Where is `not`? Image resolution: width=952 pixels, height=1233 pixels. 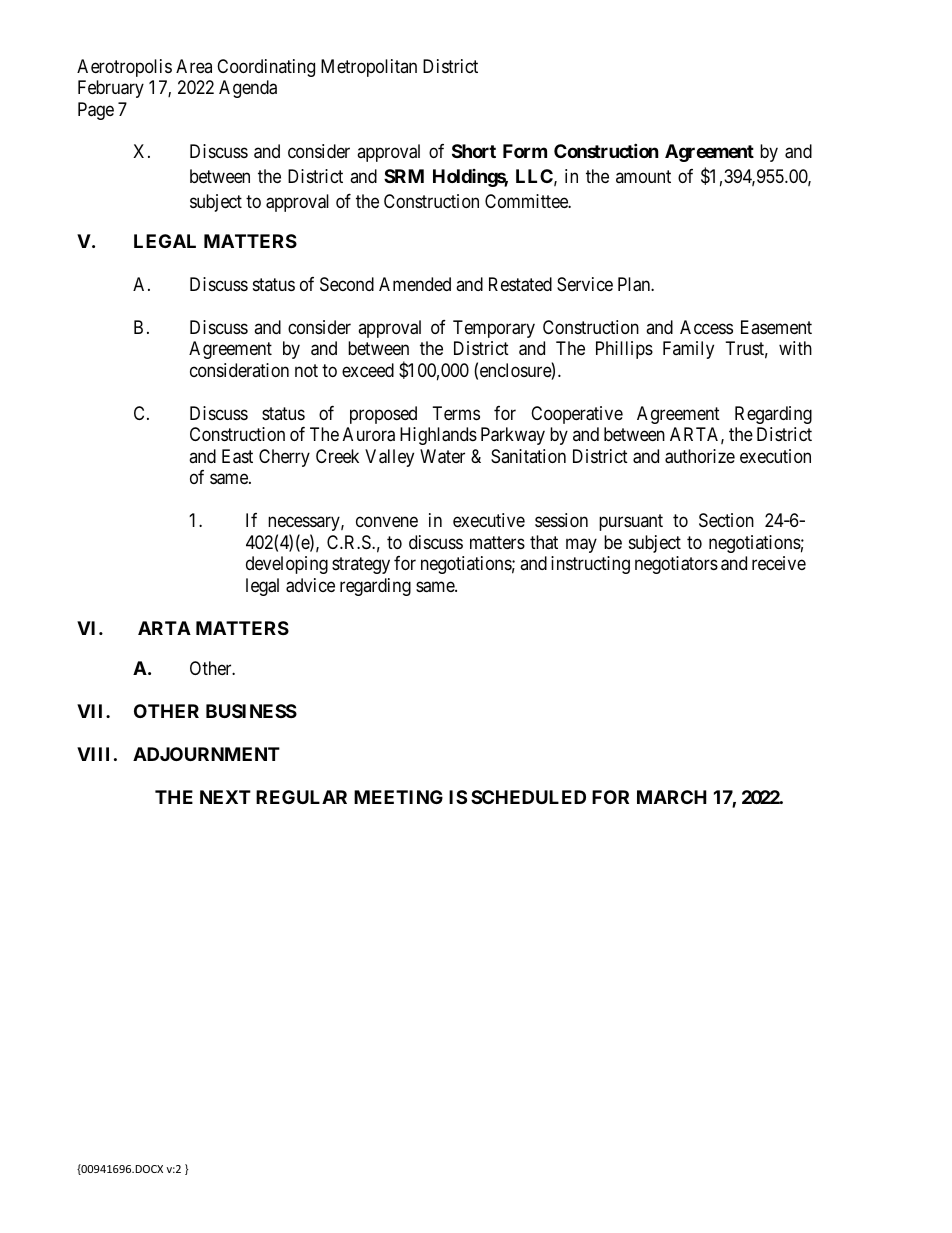
not is located at coordinates (306, 370).
